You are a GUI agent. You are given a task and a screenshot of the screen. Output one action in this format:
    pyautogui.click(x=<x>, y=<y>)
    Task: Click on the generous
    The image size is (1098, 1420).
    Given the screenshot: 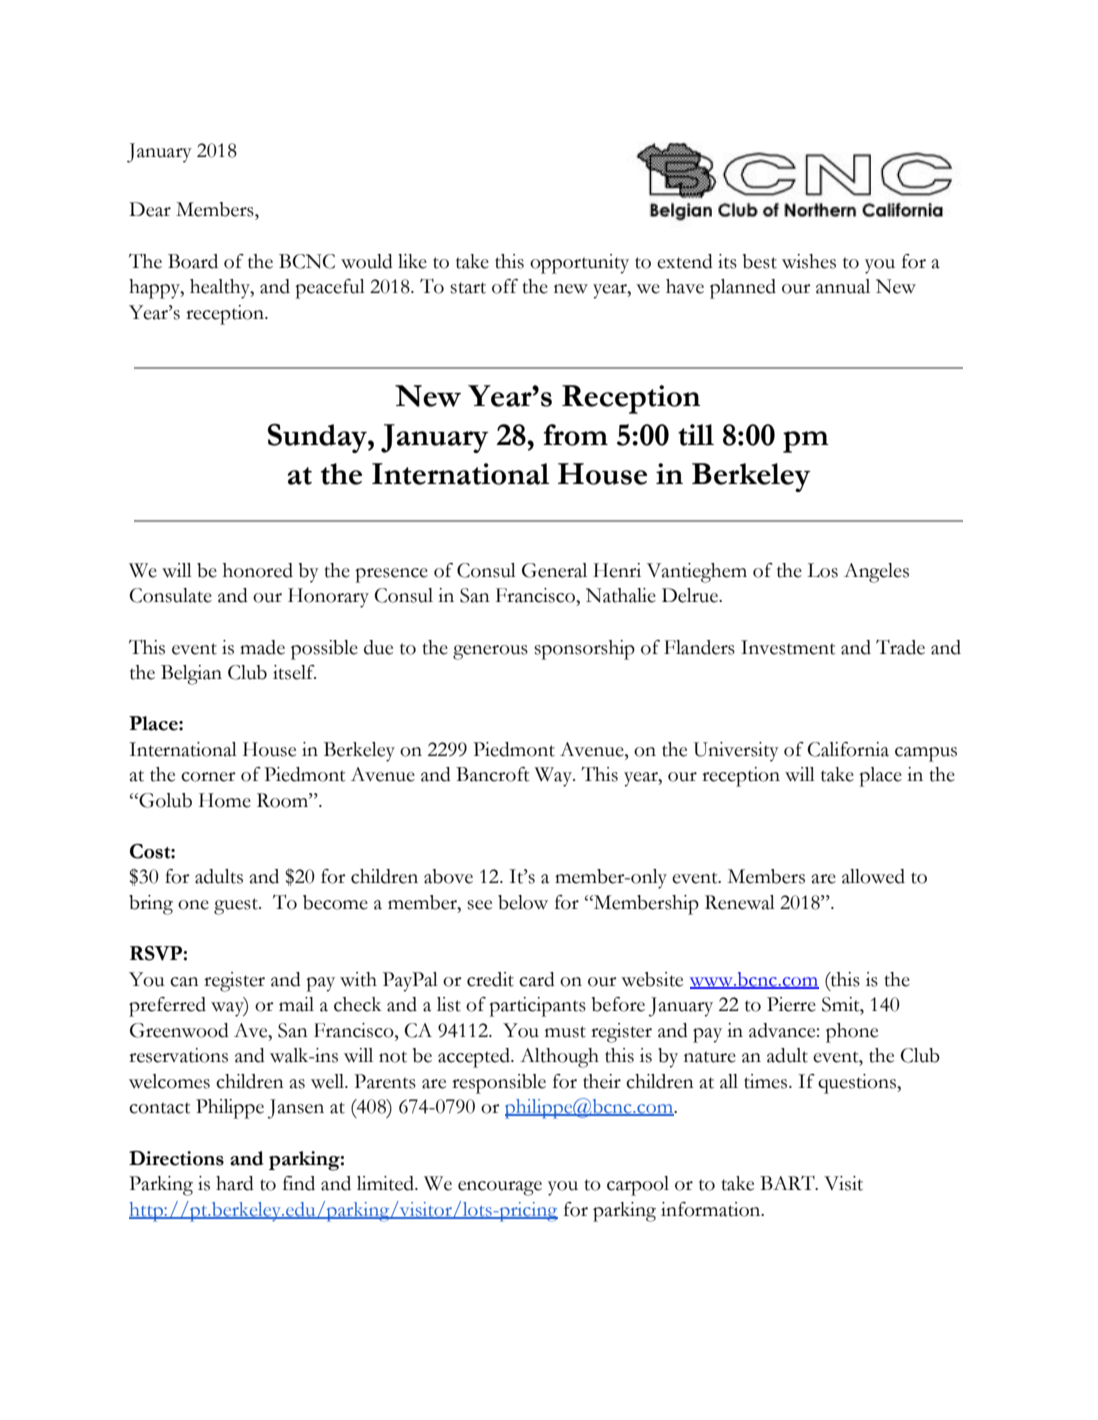 What is the action you would take?
    pyautogui.click(x=490, y=652)
